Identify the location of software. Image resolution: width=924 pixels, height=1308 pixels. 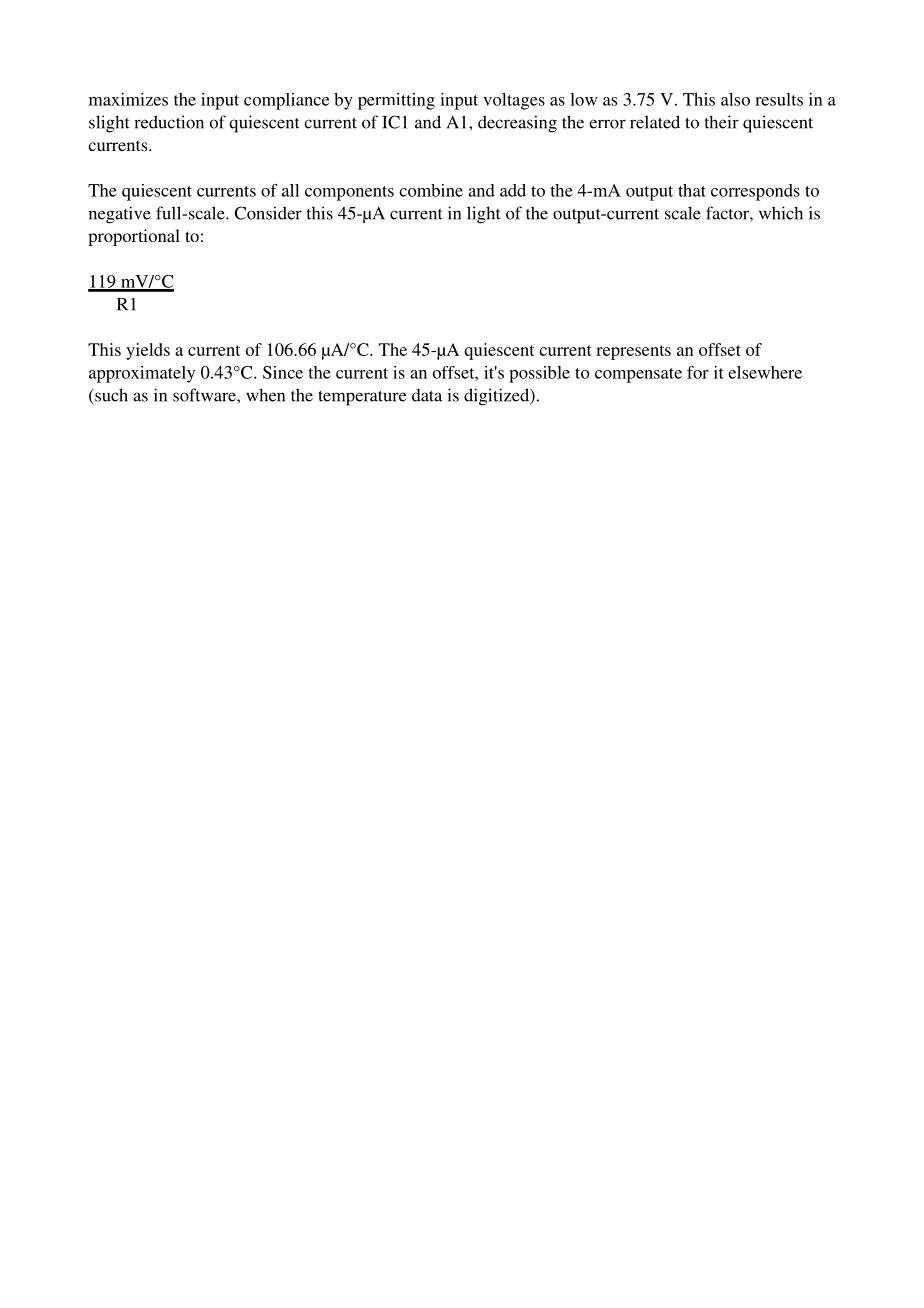
(205, 395).
